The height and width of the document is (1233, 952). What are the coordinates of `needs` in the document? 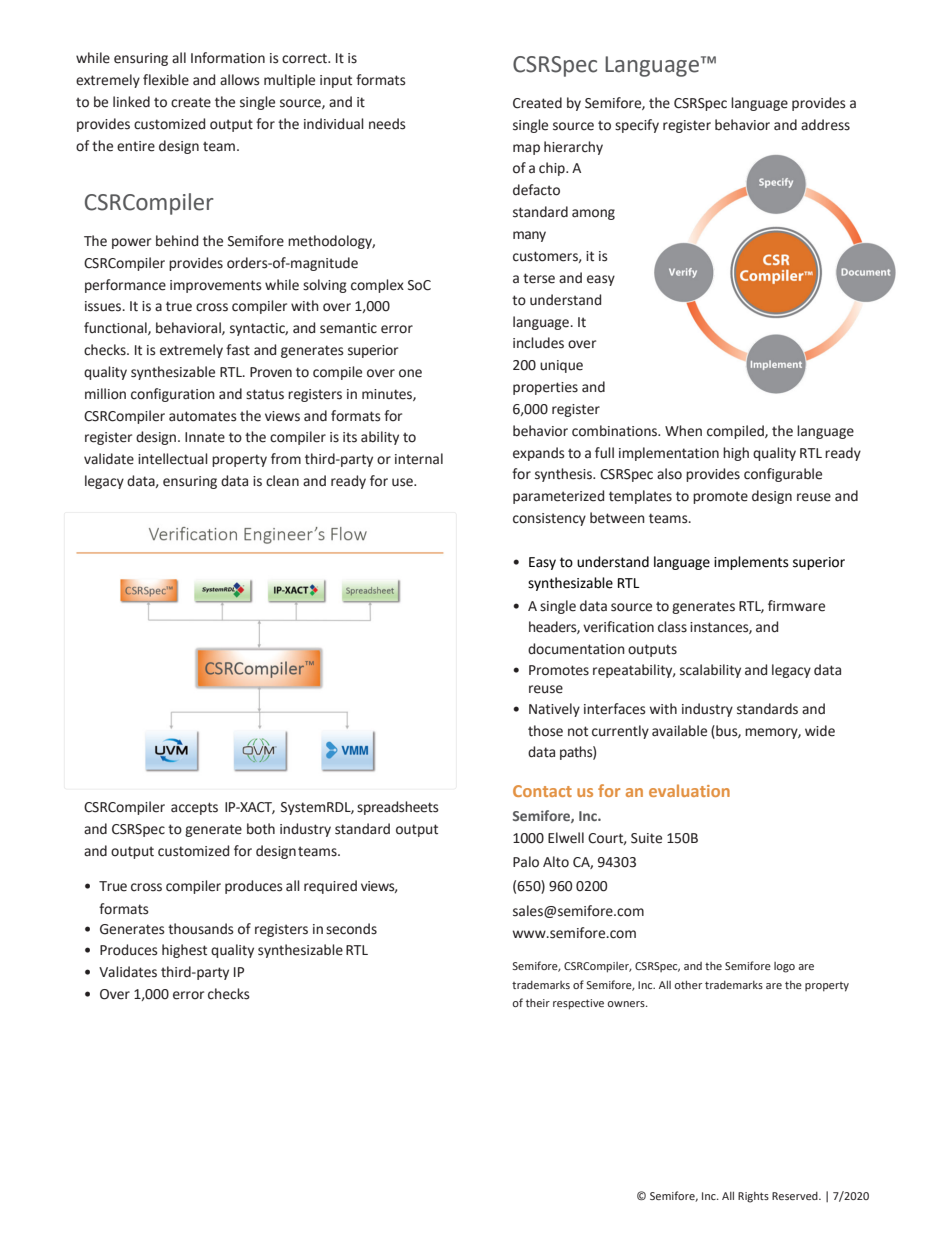 It's located at (387, 124).
